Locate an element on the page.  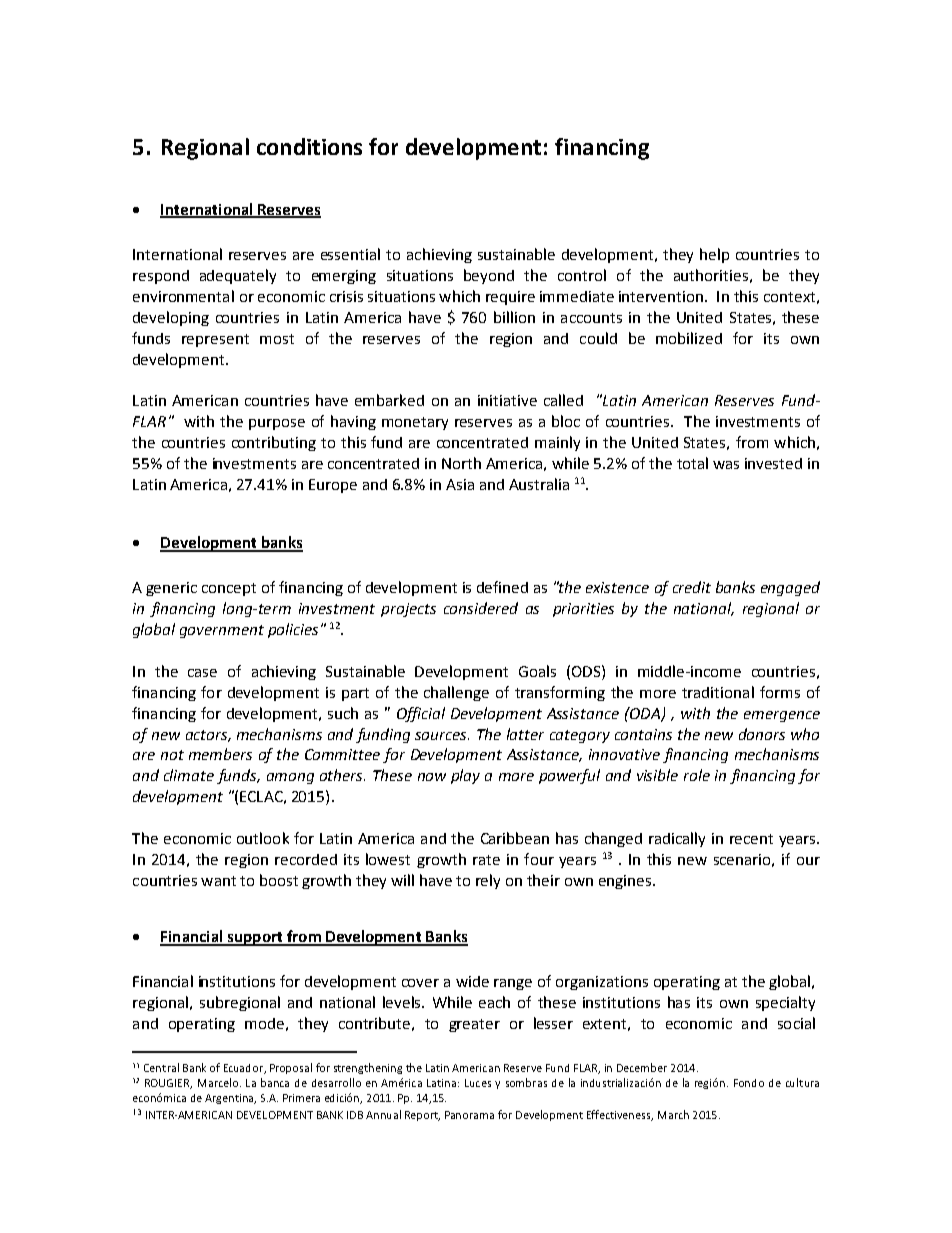
Argentina is located at coordinates (230, 1099).
